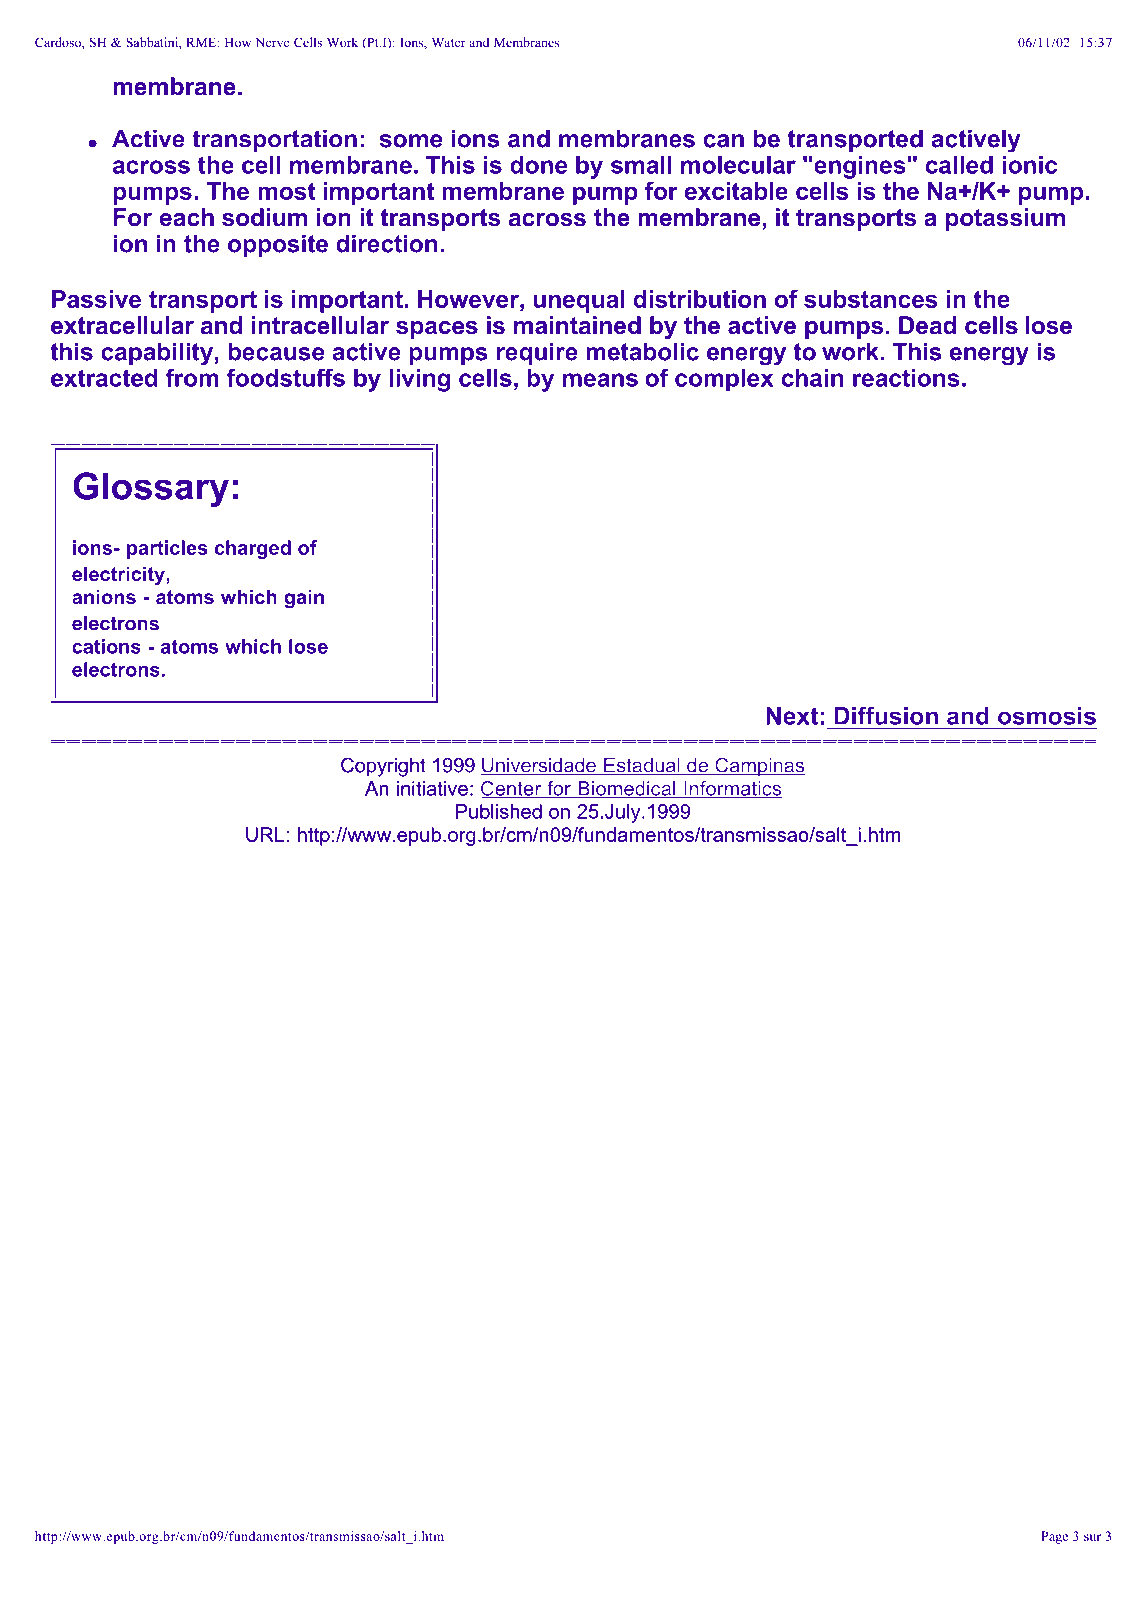 The height and width of the document is (1624, 1148). I want to click on Page, so click(1054, 1537).
